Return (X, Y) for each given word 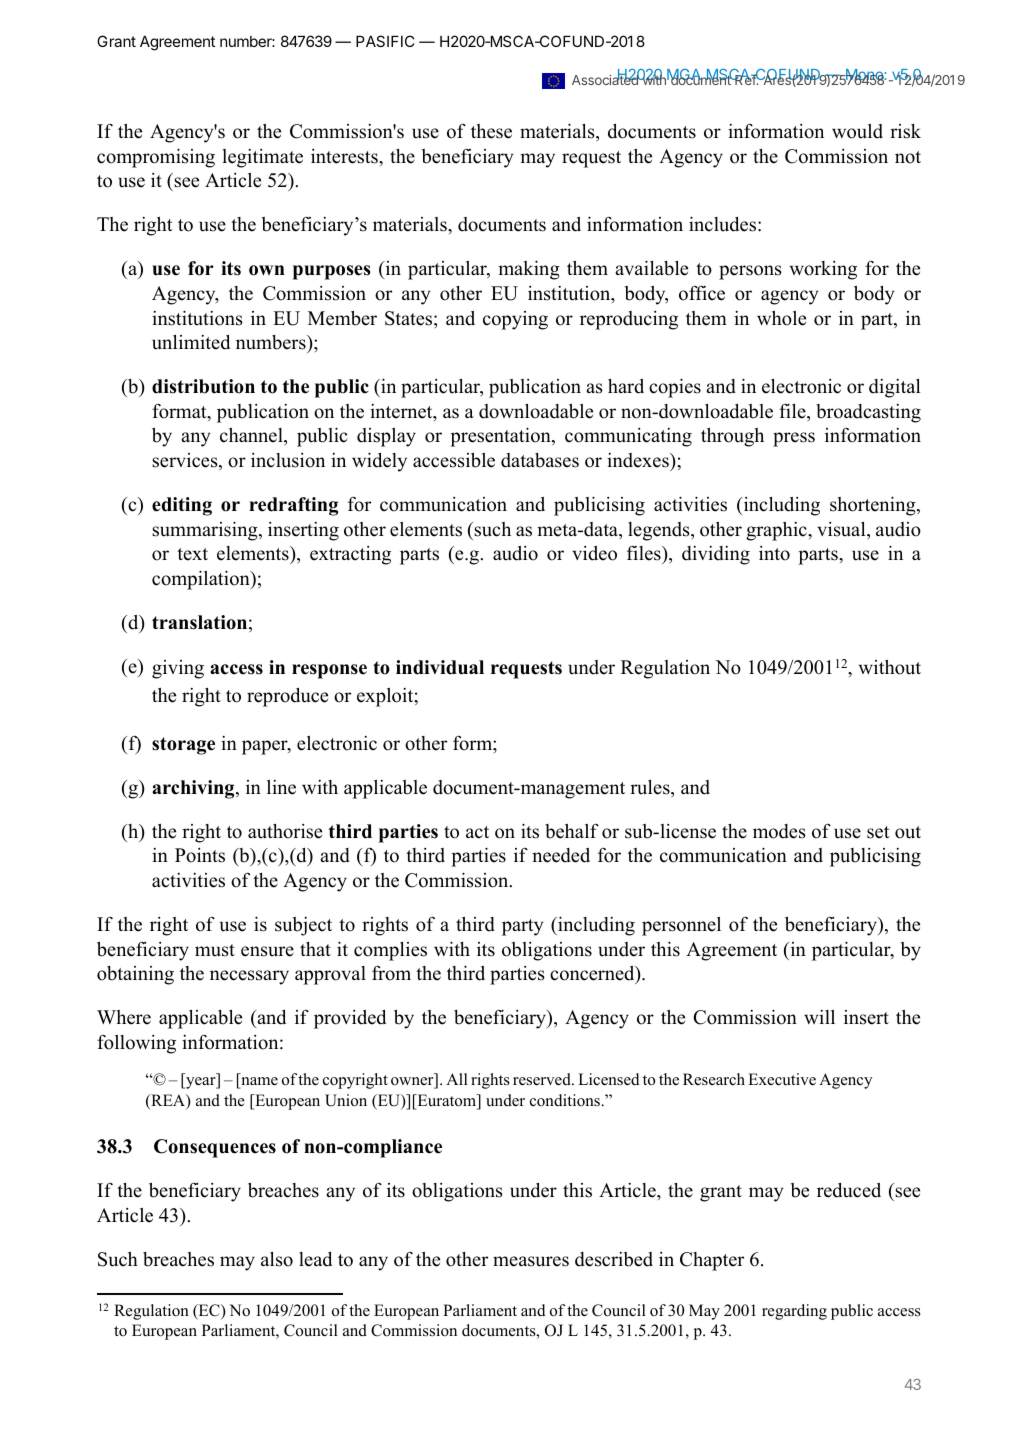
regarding (794, 1312)
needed (561, 855)
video (594, 553)
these (491, 131)
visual (842, 530)
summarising (206, 531)
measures (531, 1261)
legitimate (263, 158)
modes (779, 831)
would (857, 131)
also (277, 1259)
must (215, 950)
